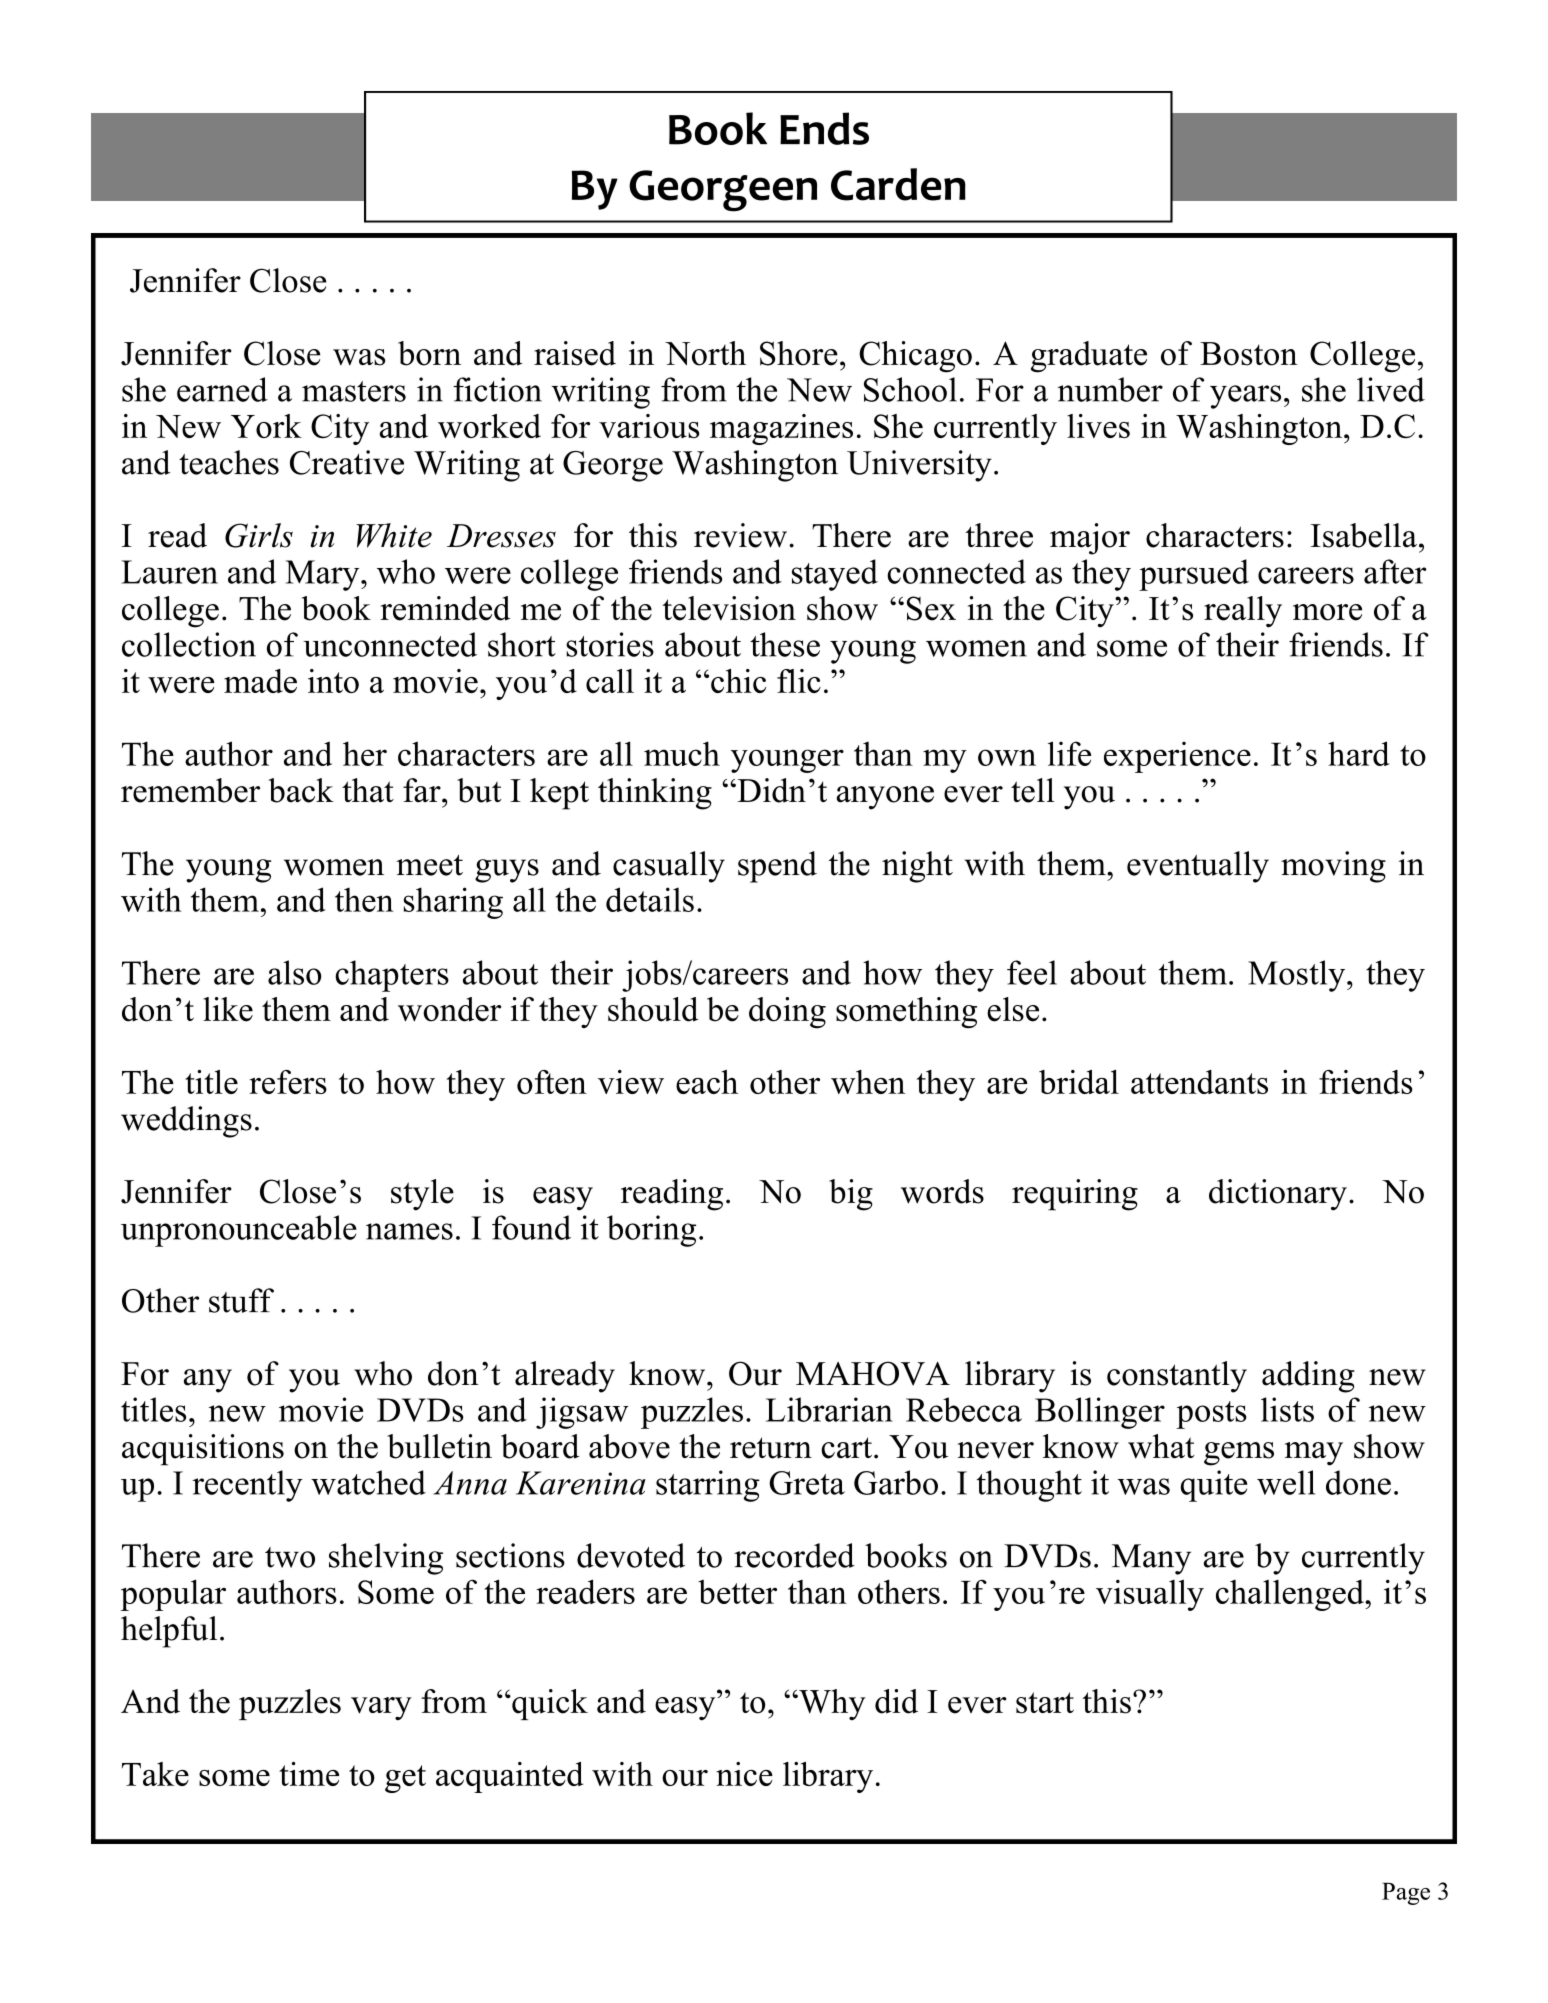 The height and width of the screenshot is (2003, 1548). What do you see at coordinates (1248, 354) in the screenshot?
I see `Boston` at bounding box center [1248, 354].
